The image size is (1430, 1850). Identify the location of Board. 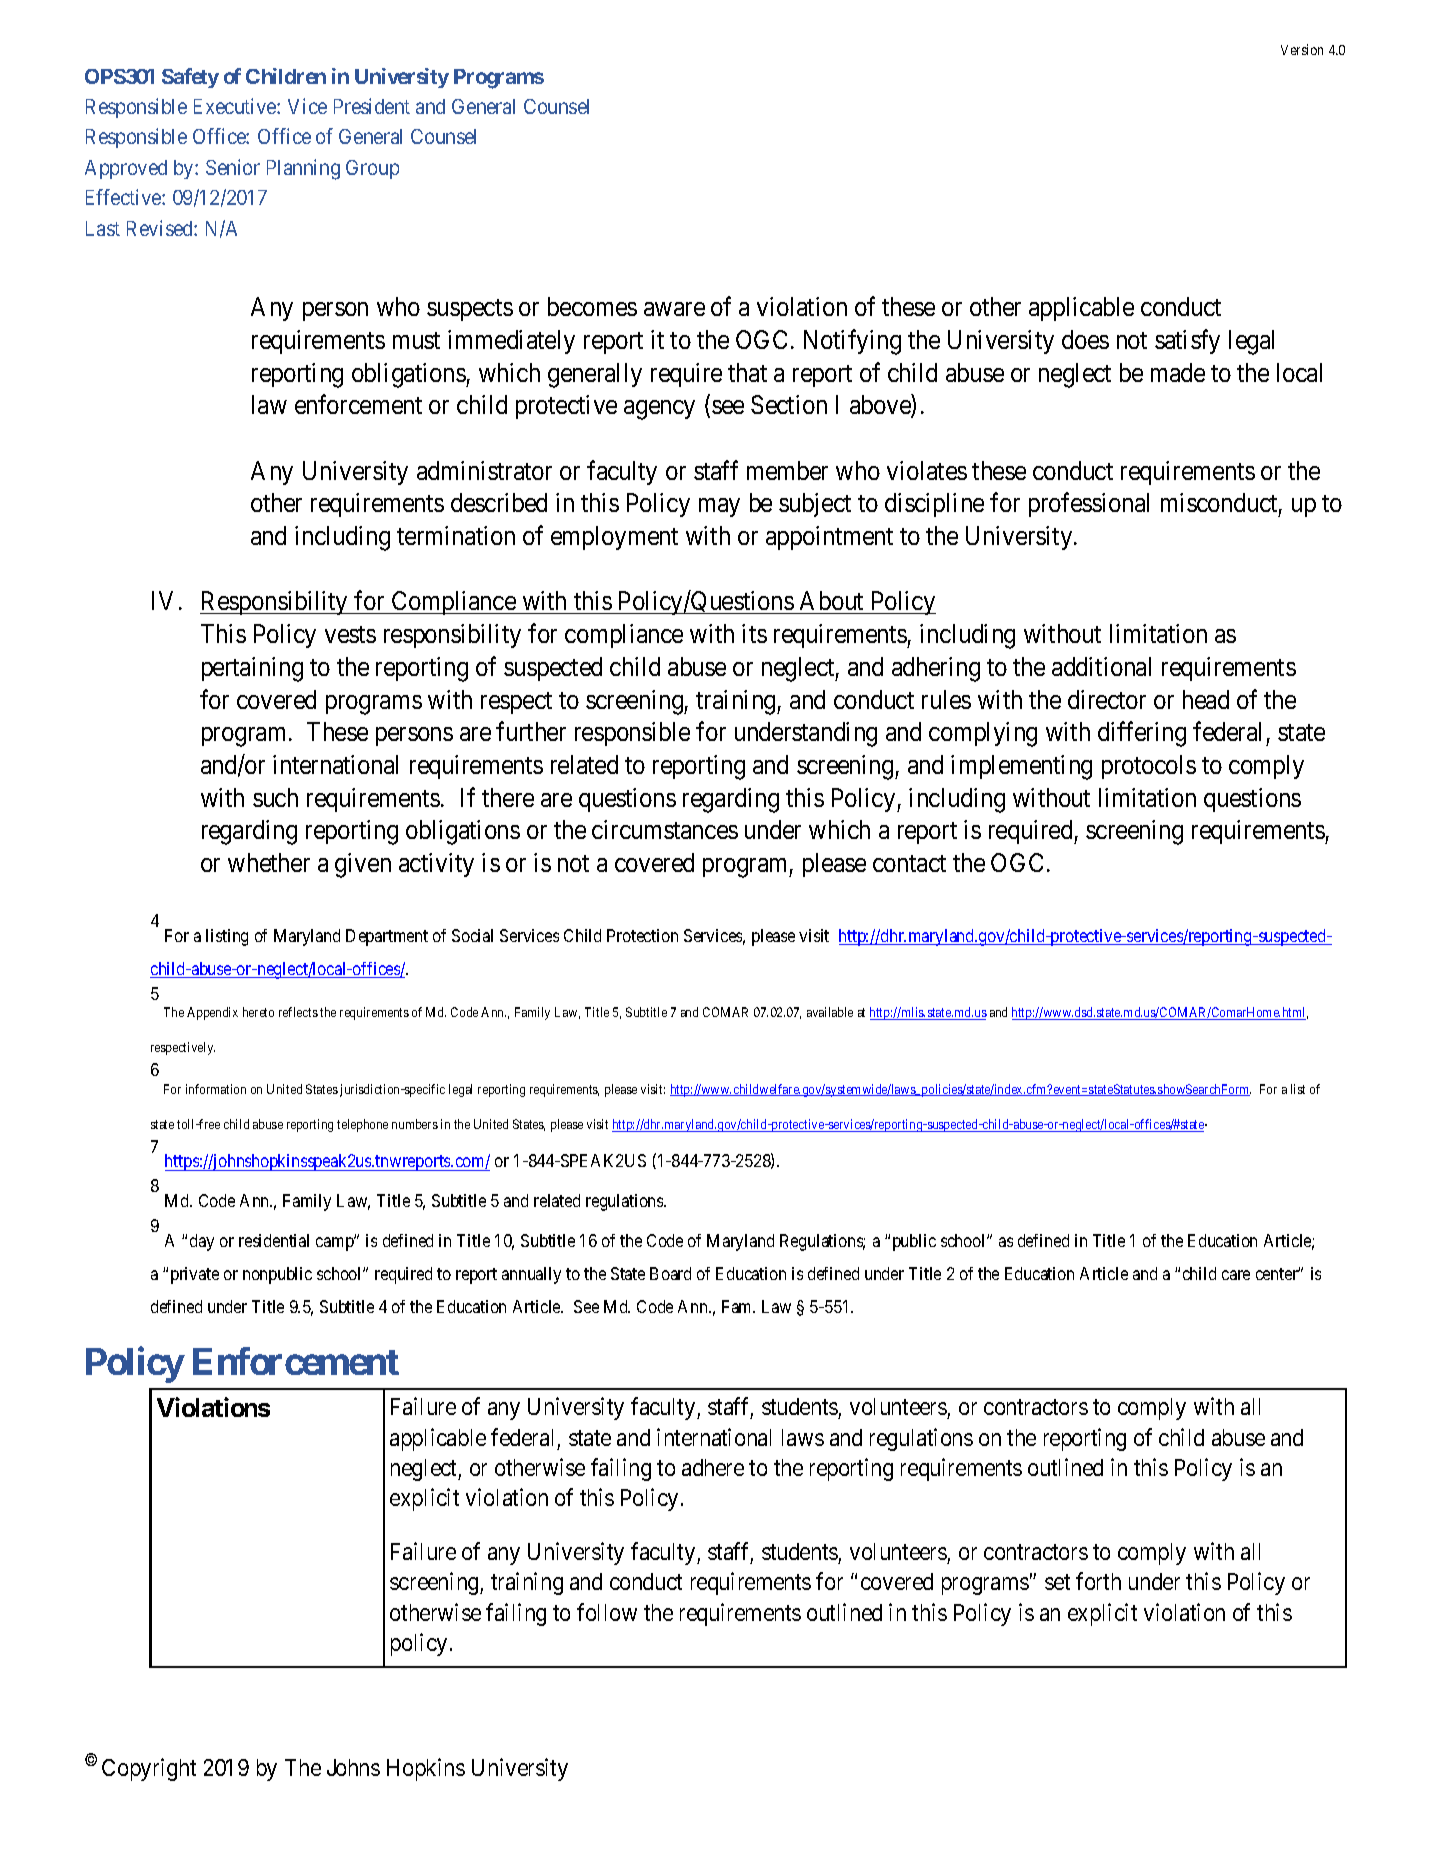
(670, 1273).
